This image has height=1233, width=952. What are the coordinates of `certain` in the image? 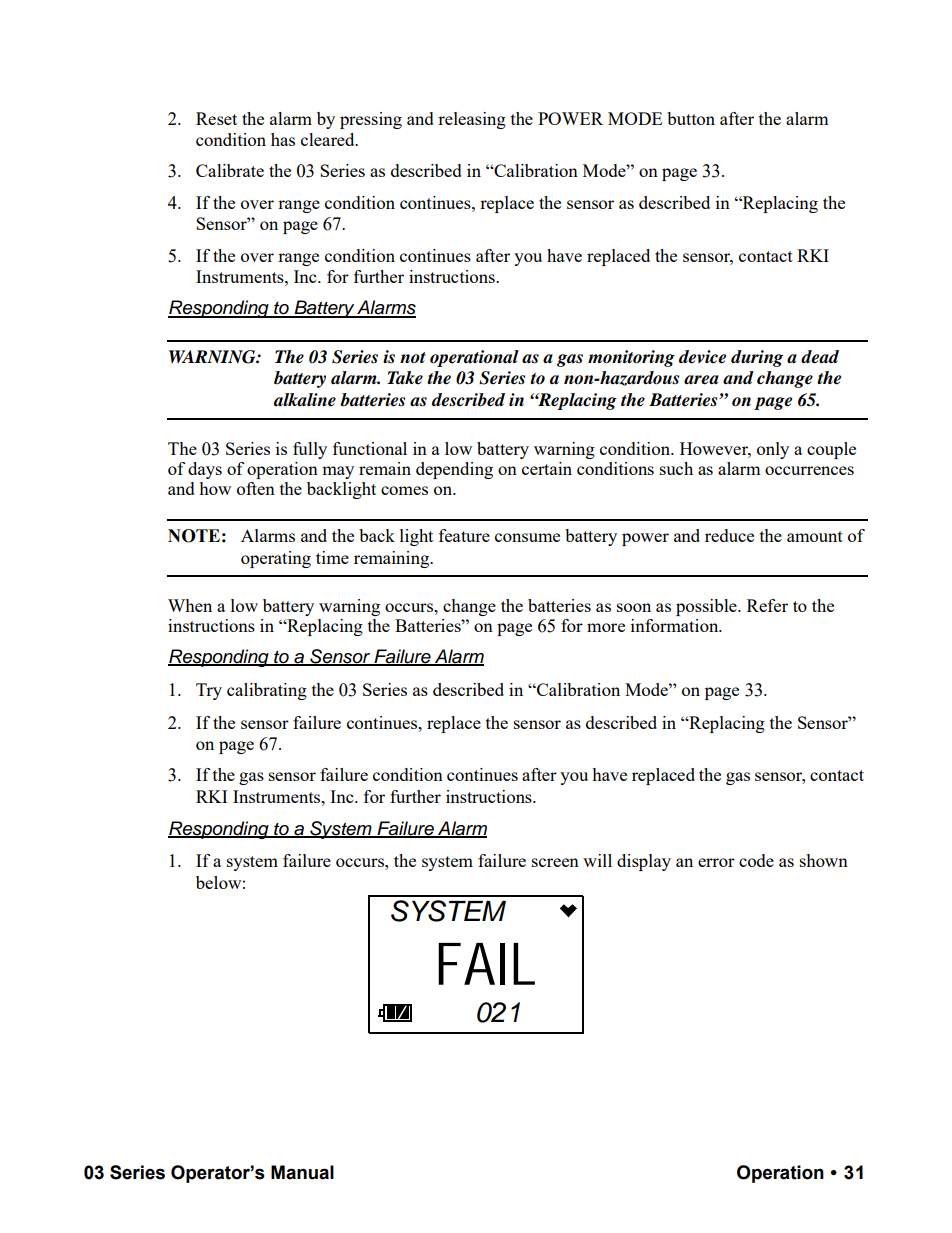 It's located at (547, 468).
